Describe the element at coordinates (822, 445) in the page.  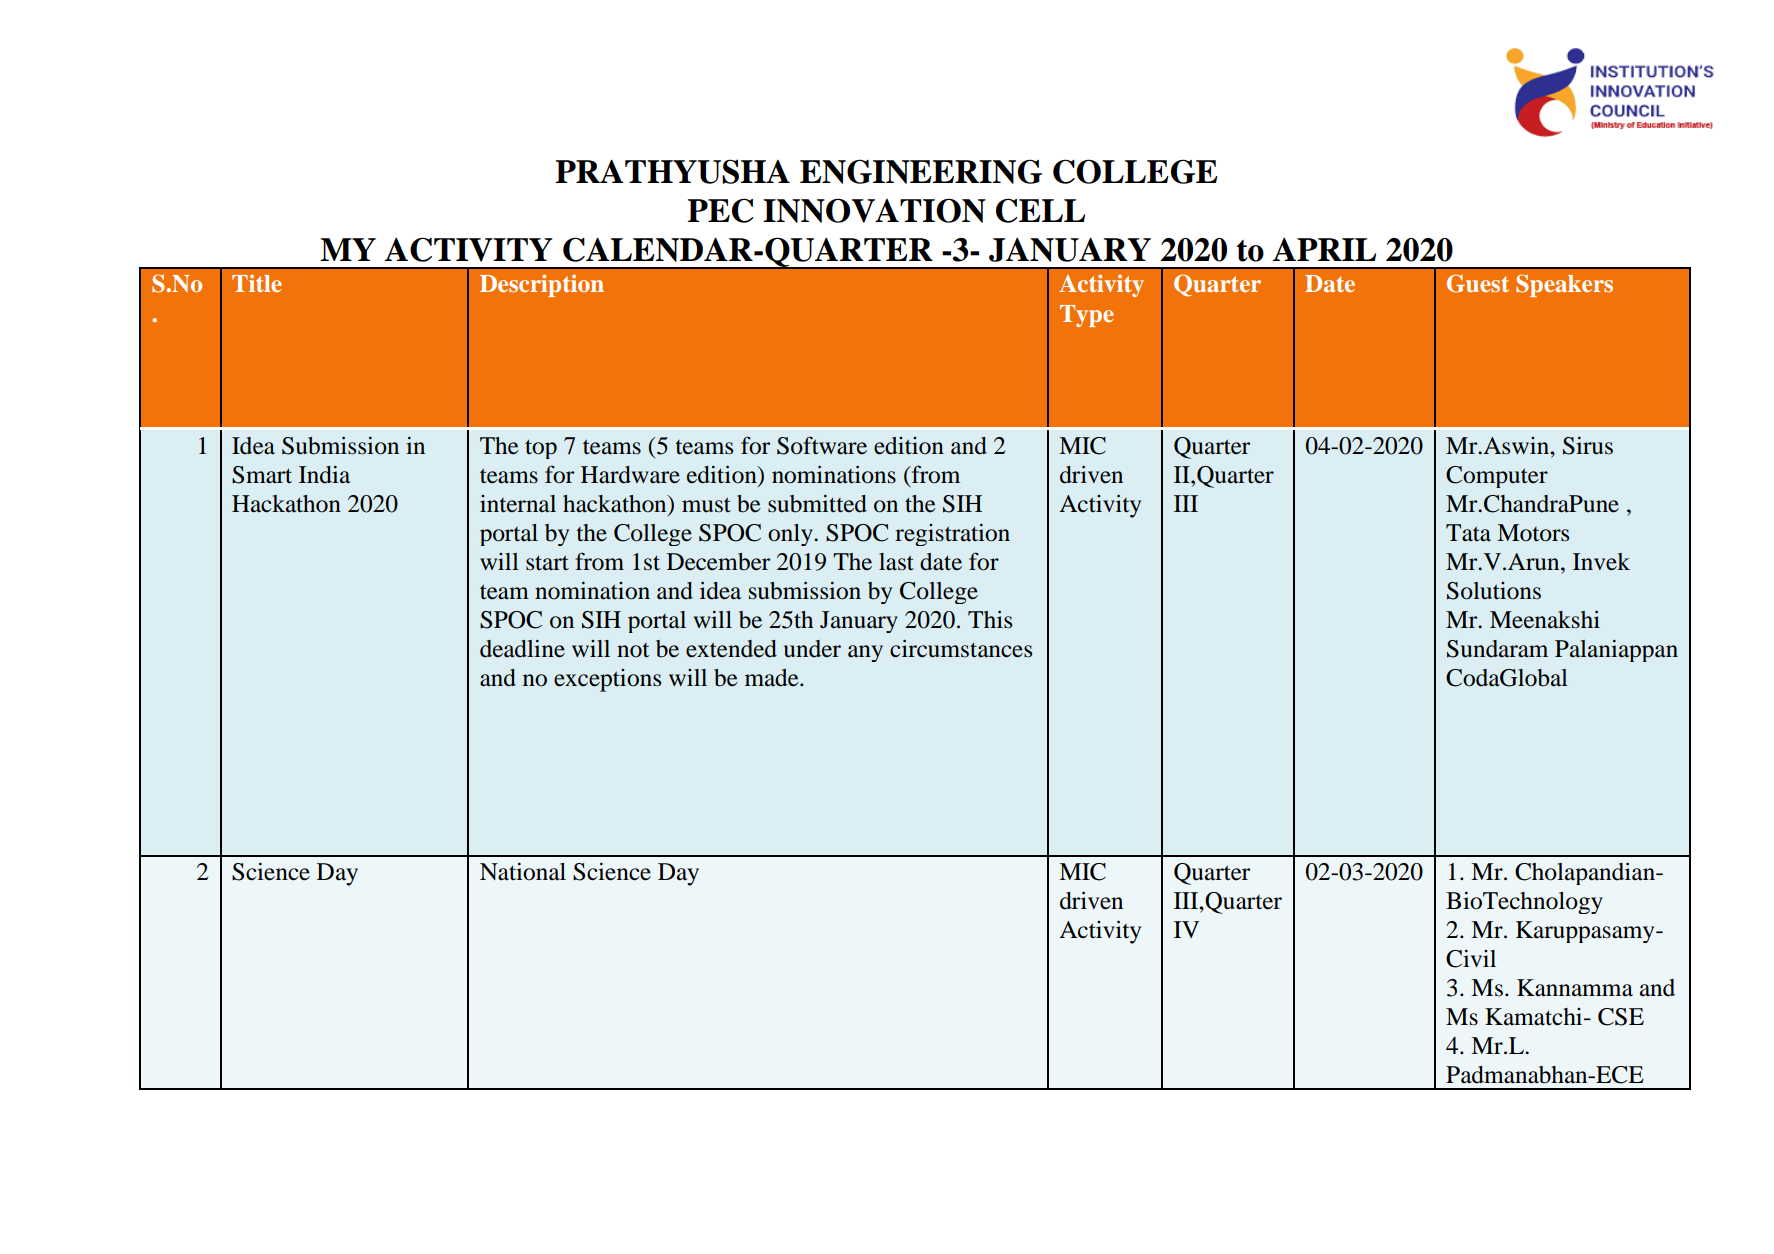
I see `Software` at that location.
